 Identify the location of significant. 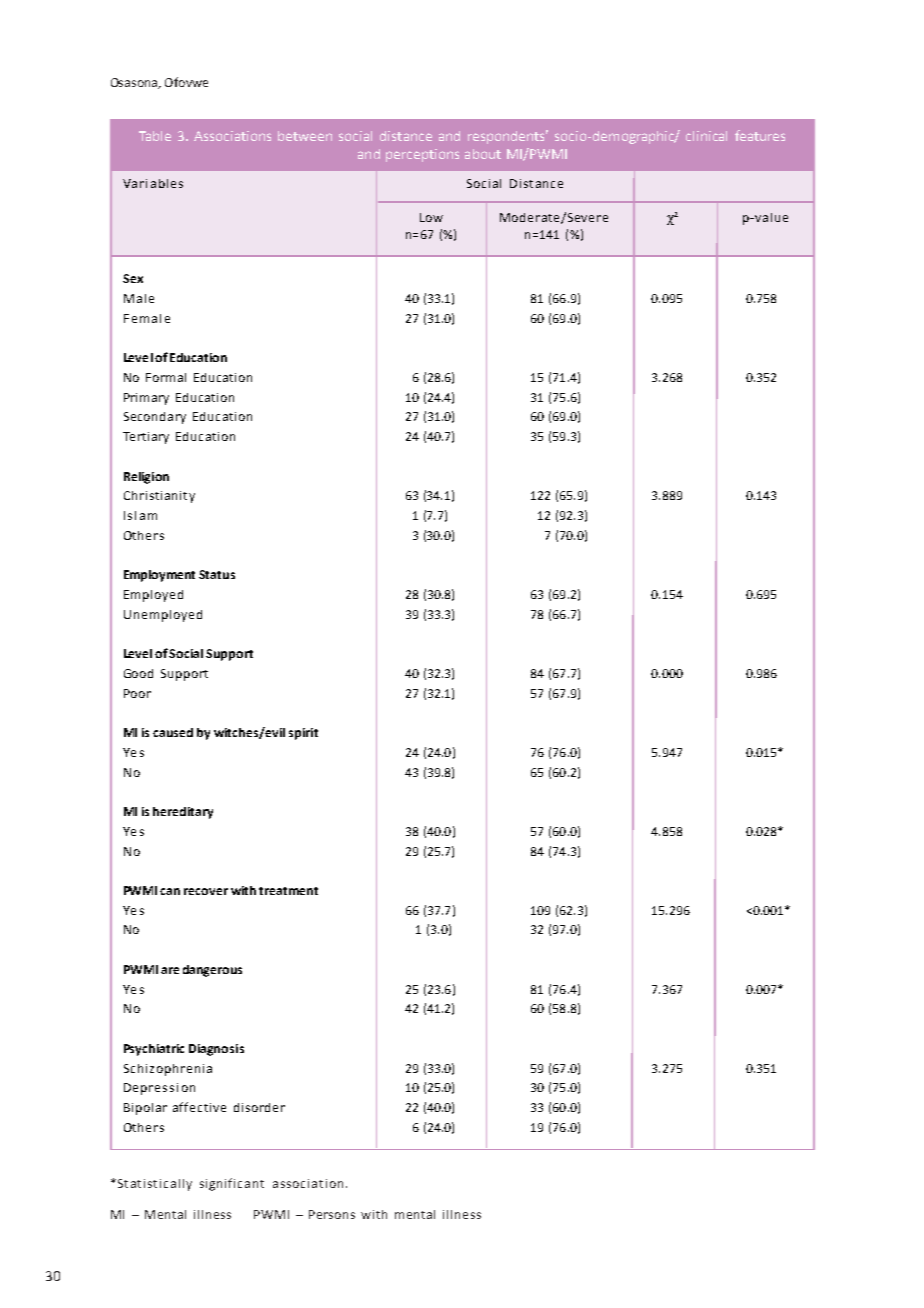
(232, 1184).
